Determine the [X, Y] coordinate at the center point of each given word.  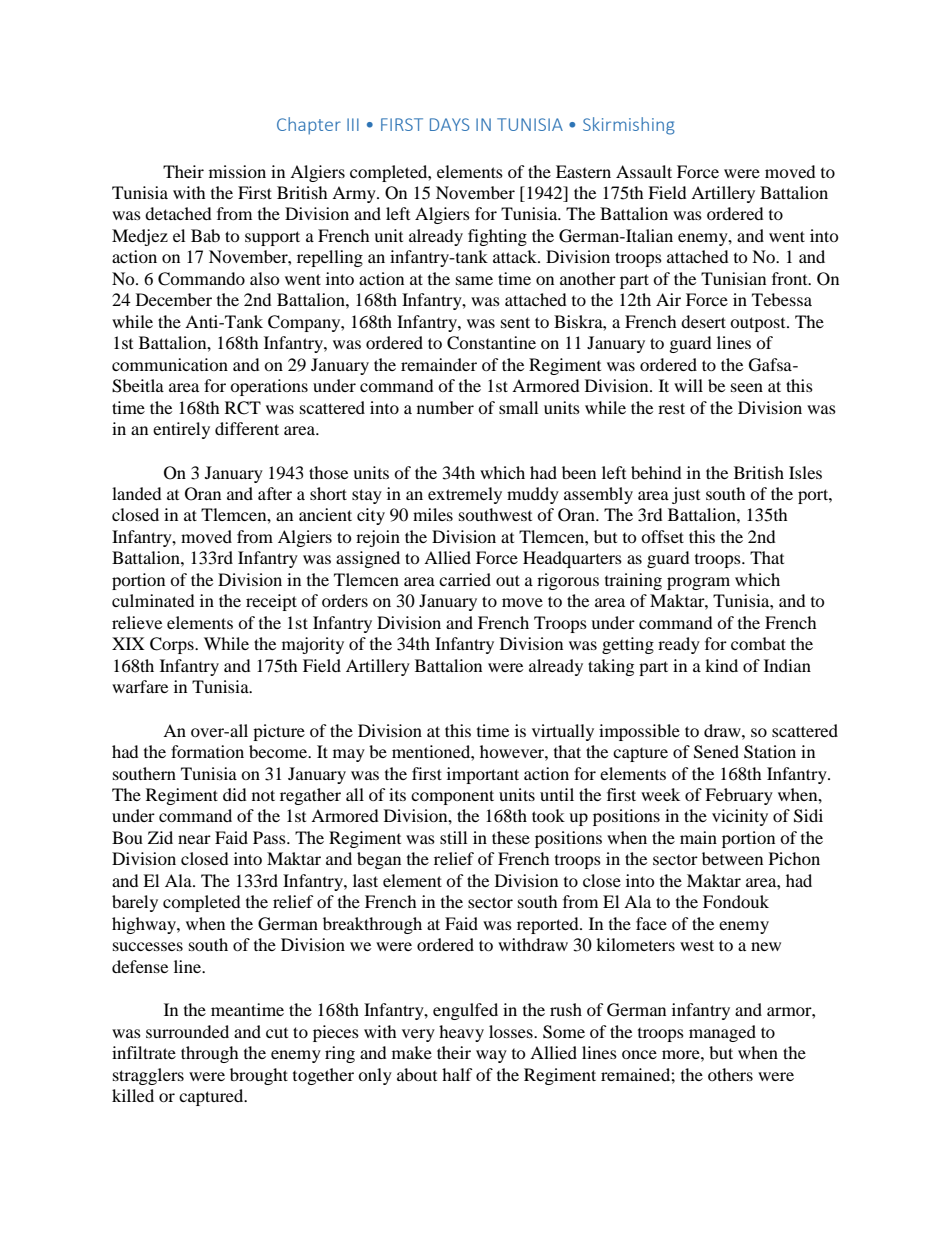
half [457, 1074]
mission [237, 171]
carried [465, 579]
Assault [644, 171]
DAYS [450, 124]
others [730, 1074]
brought [259, 1076]
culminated [153, 600]
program [698, 583]
